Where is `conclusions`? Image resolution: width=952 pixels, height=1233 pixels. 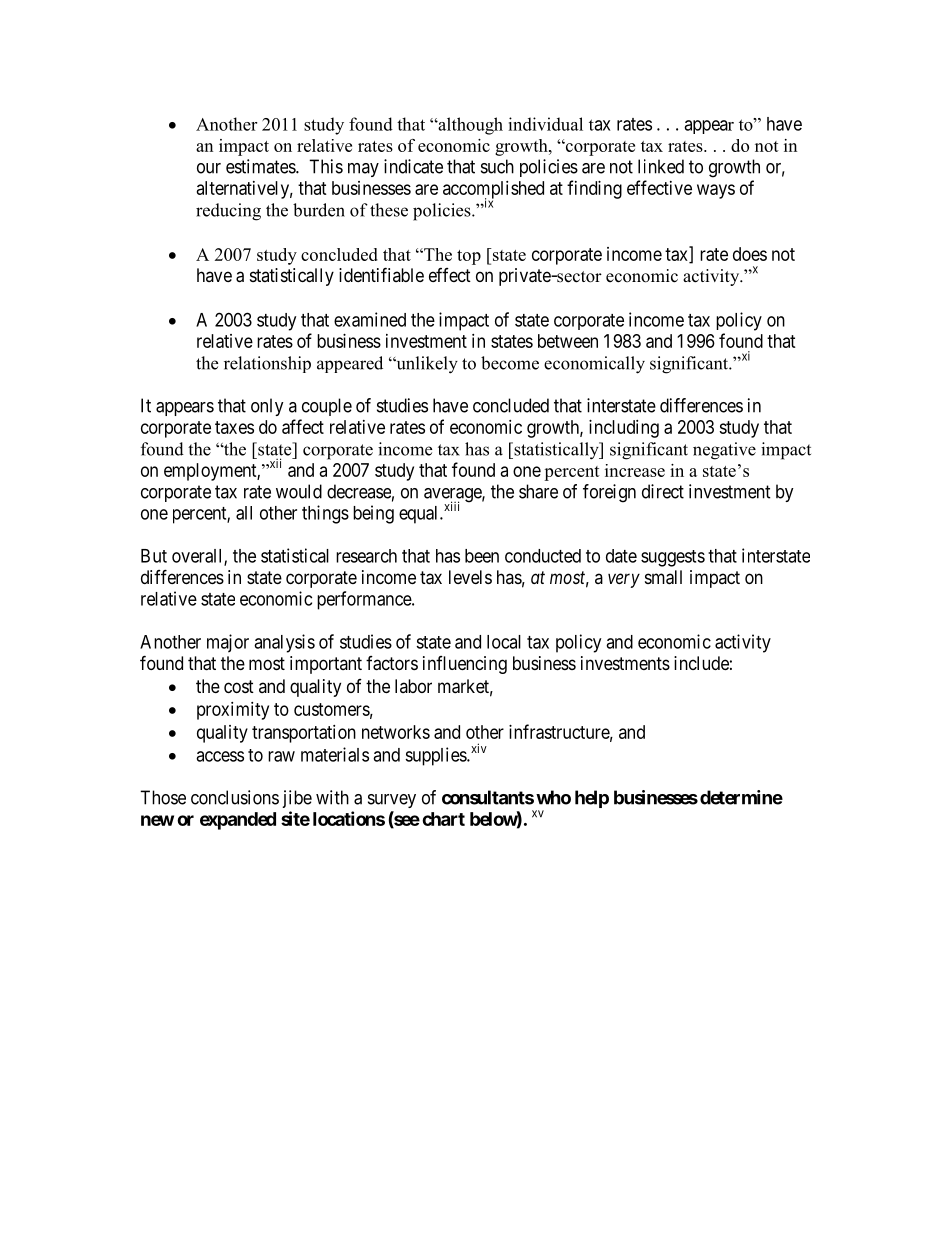
conclusions is located at coordinates (235, 797).
